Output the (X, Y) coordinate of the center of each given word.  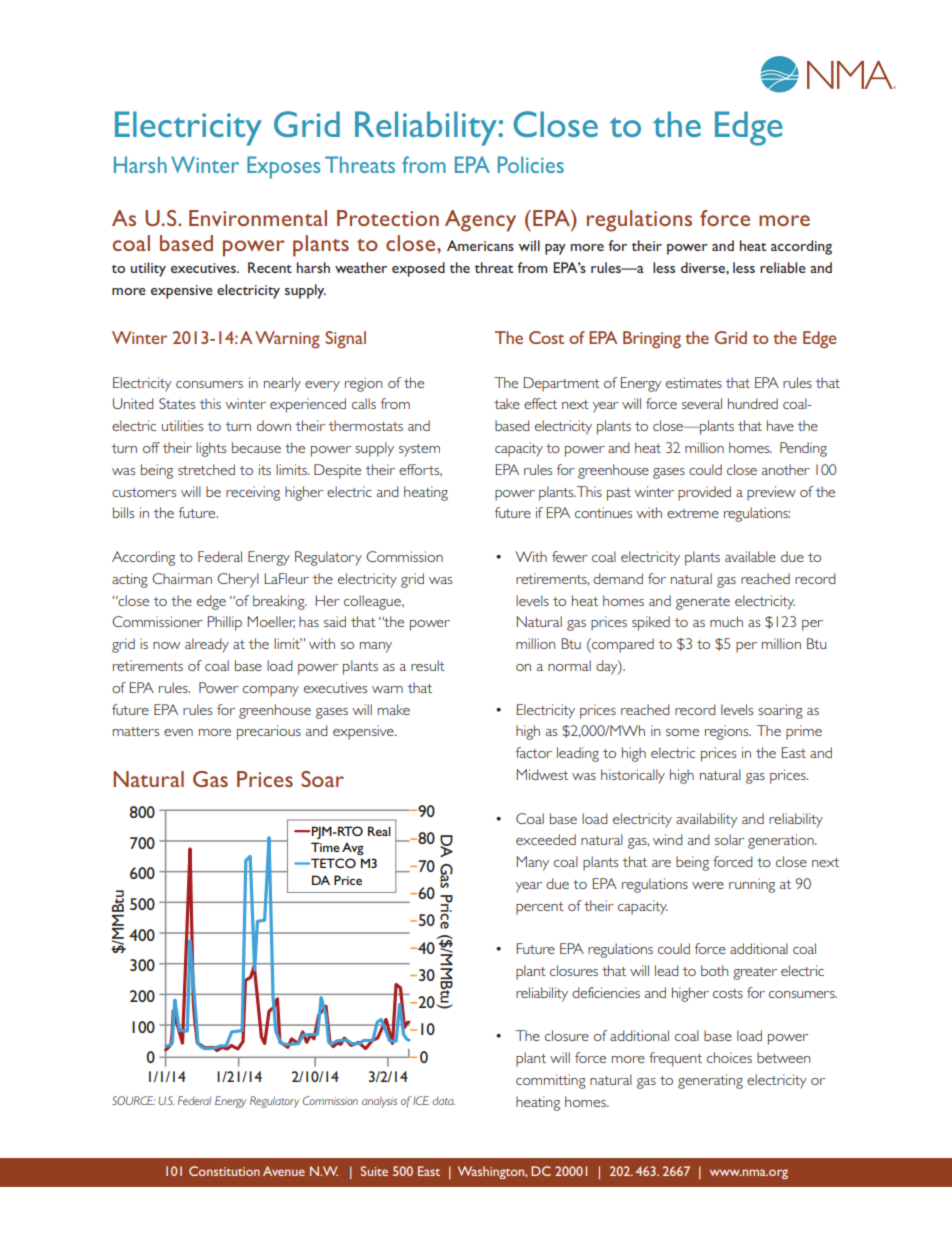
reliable (783, 267)
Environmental (258, 218)
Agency (480, 221)
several (702, 403)
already (207, 645)
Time (325, 847)
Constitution (224, 1171)
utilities (182, 425)
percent (540, 908)
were (708, 885)
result (428, 665)
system (419, 450)
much (726, 621)
